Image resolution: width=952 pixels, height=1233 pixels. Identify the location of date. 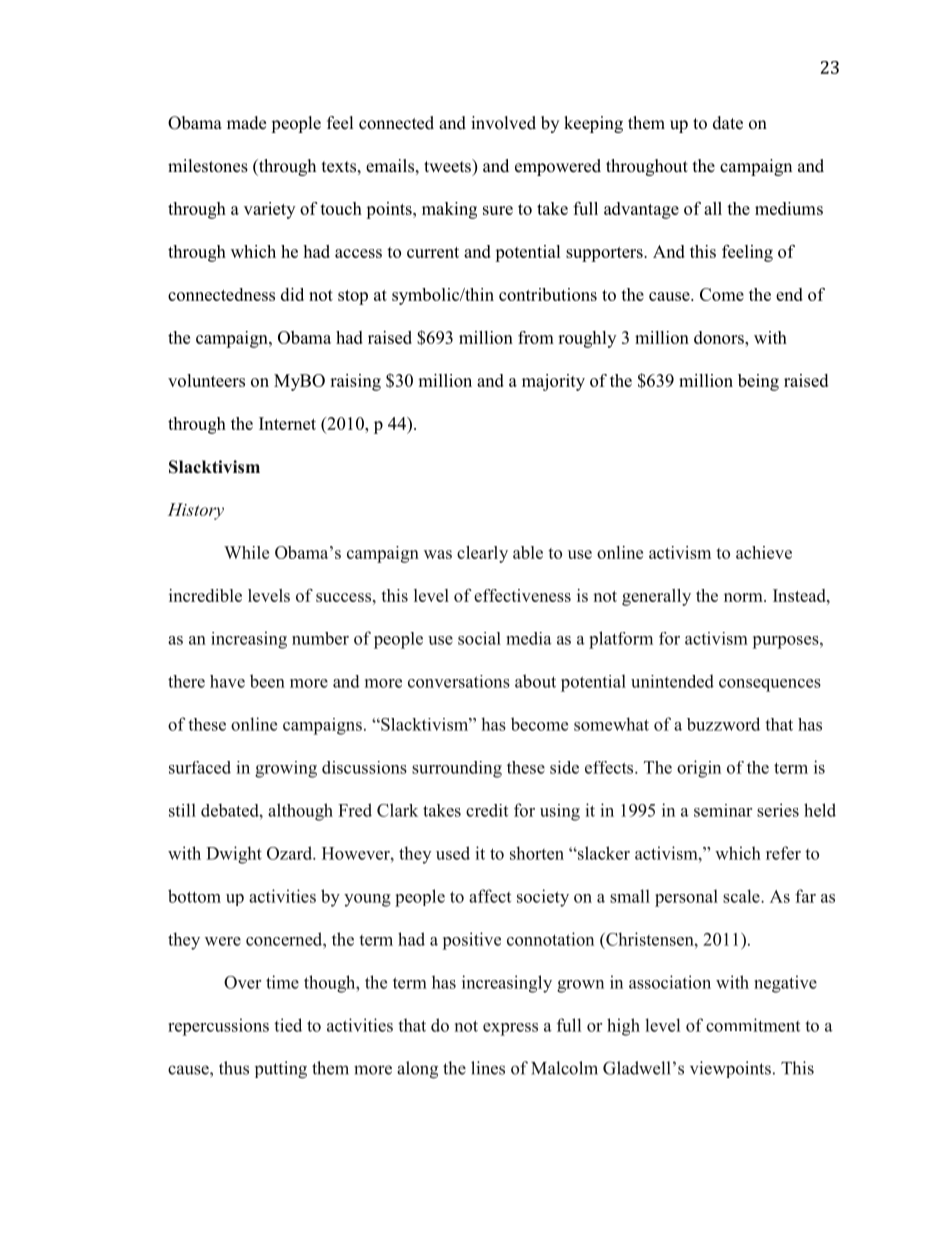
(728, 123).
